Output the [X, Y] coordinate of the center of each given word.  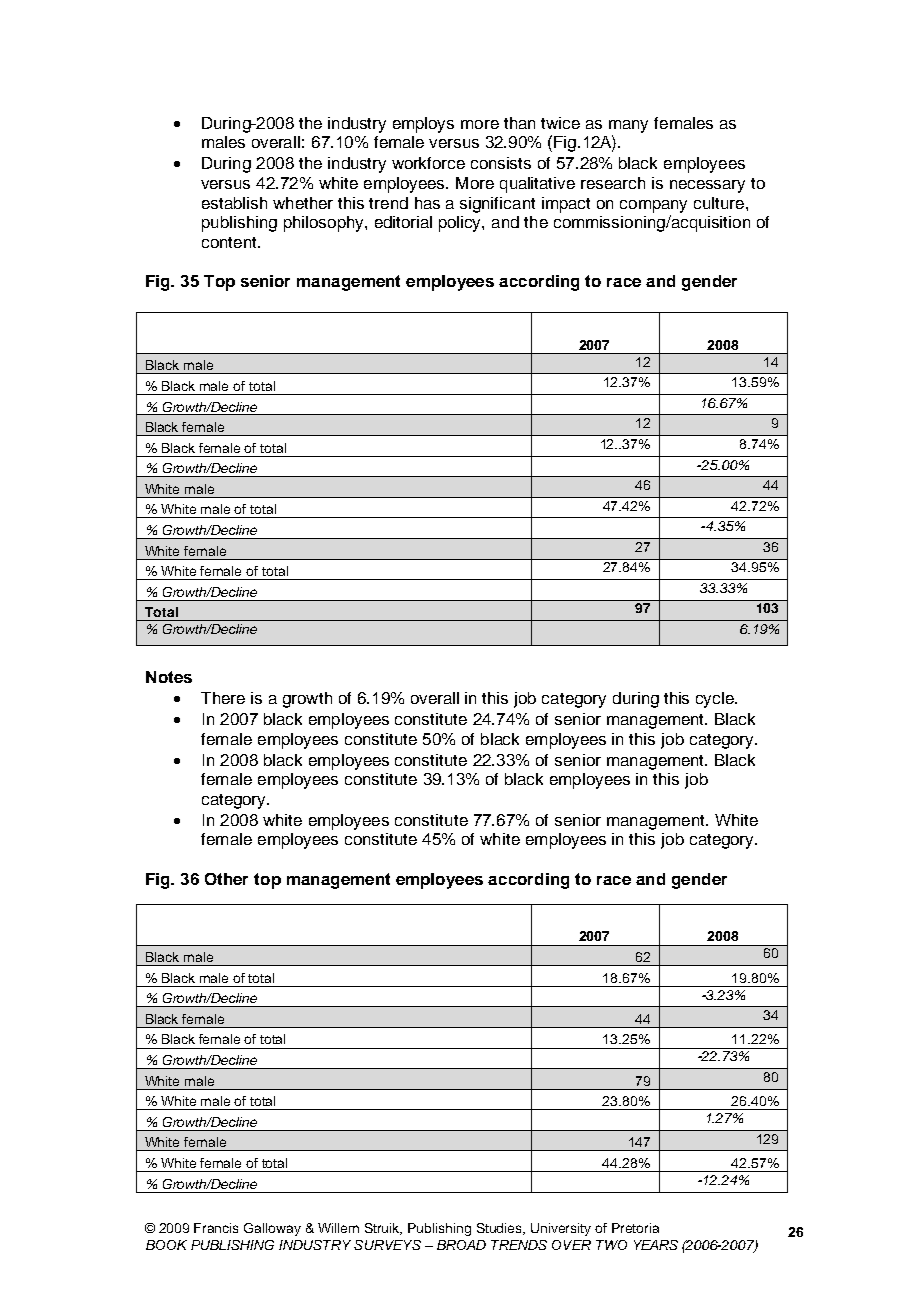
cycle [716, 700]
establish [234, 203]
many [628, 126]
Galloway [272, 1229]
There [223, 698]
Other [226, 879]
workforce [428, 163]
